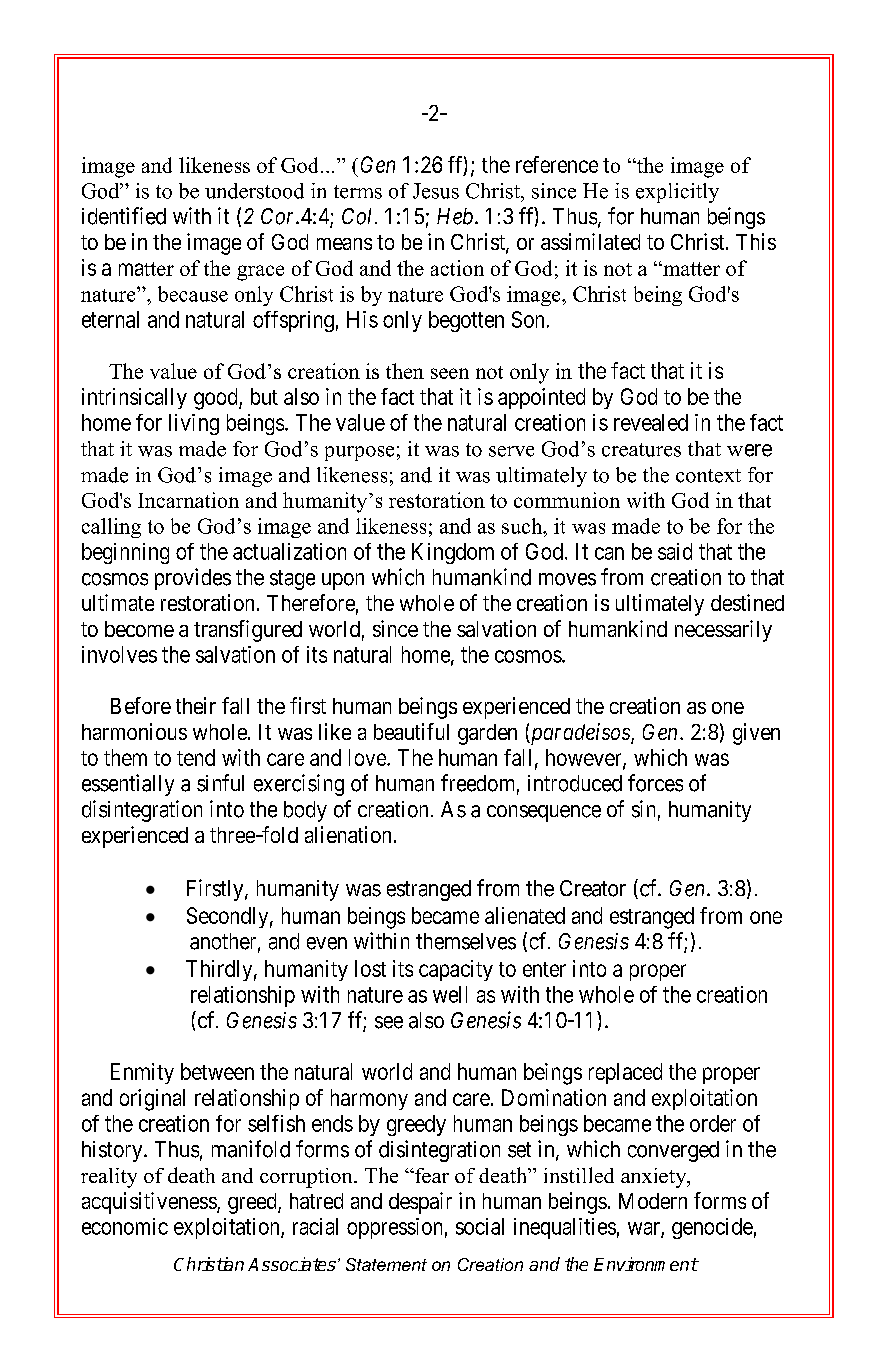 This screenshot has height=1372, width=887. I want to click on explicitly, so click(677, 193).
